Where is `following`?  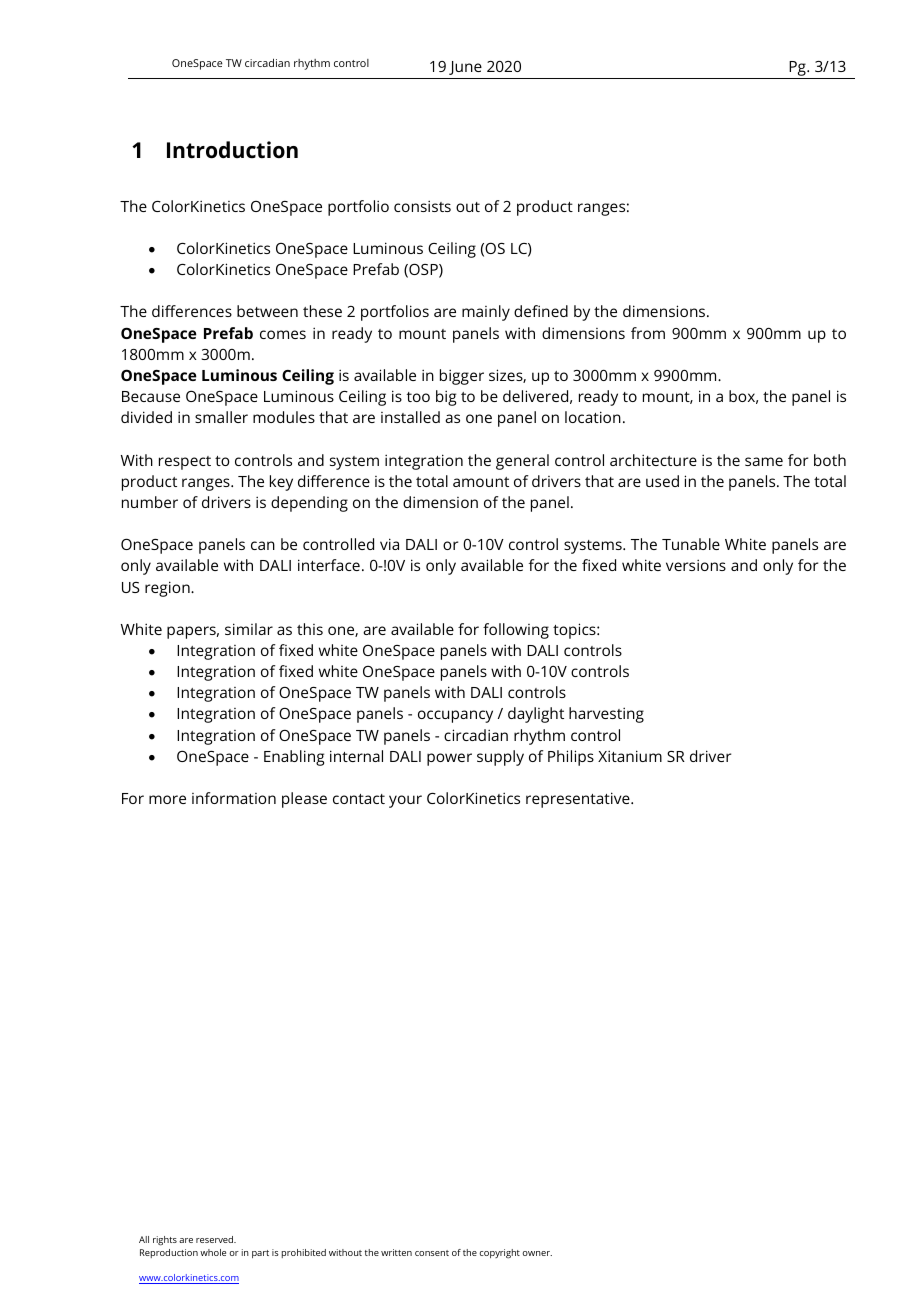
following is located at coordinates (516, 631).
